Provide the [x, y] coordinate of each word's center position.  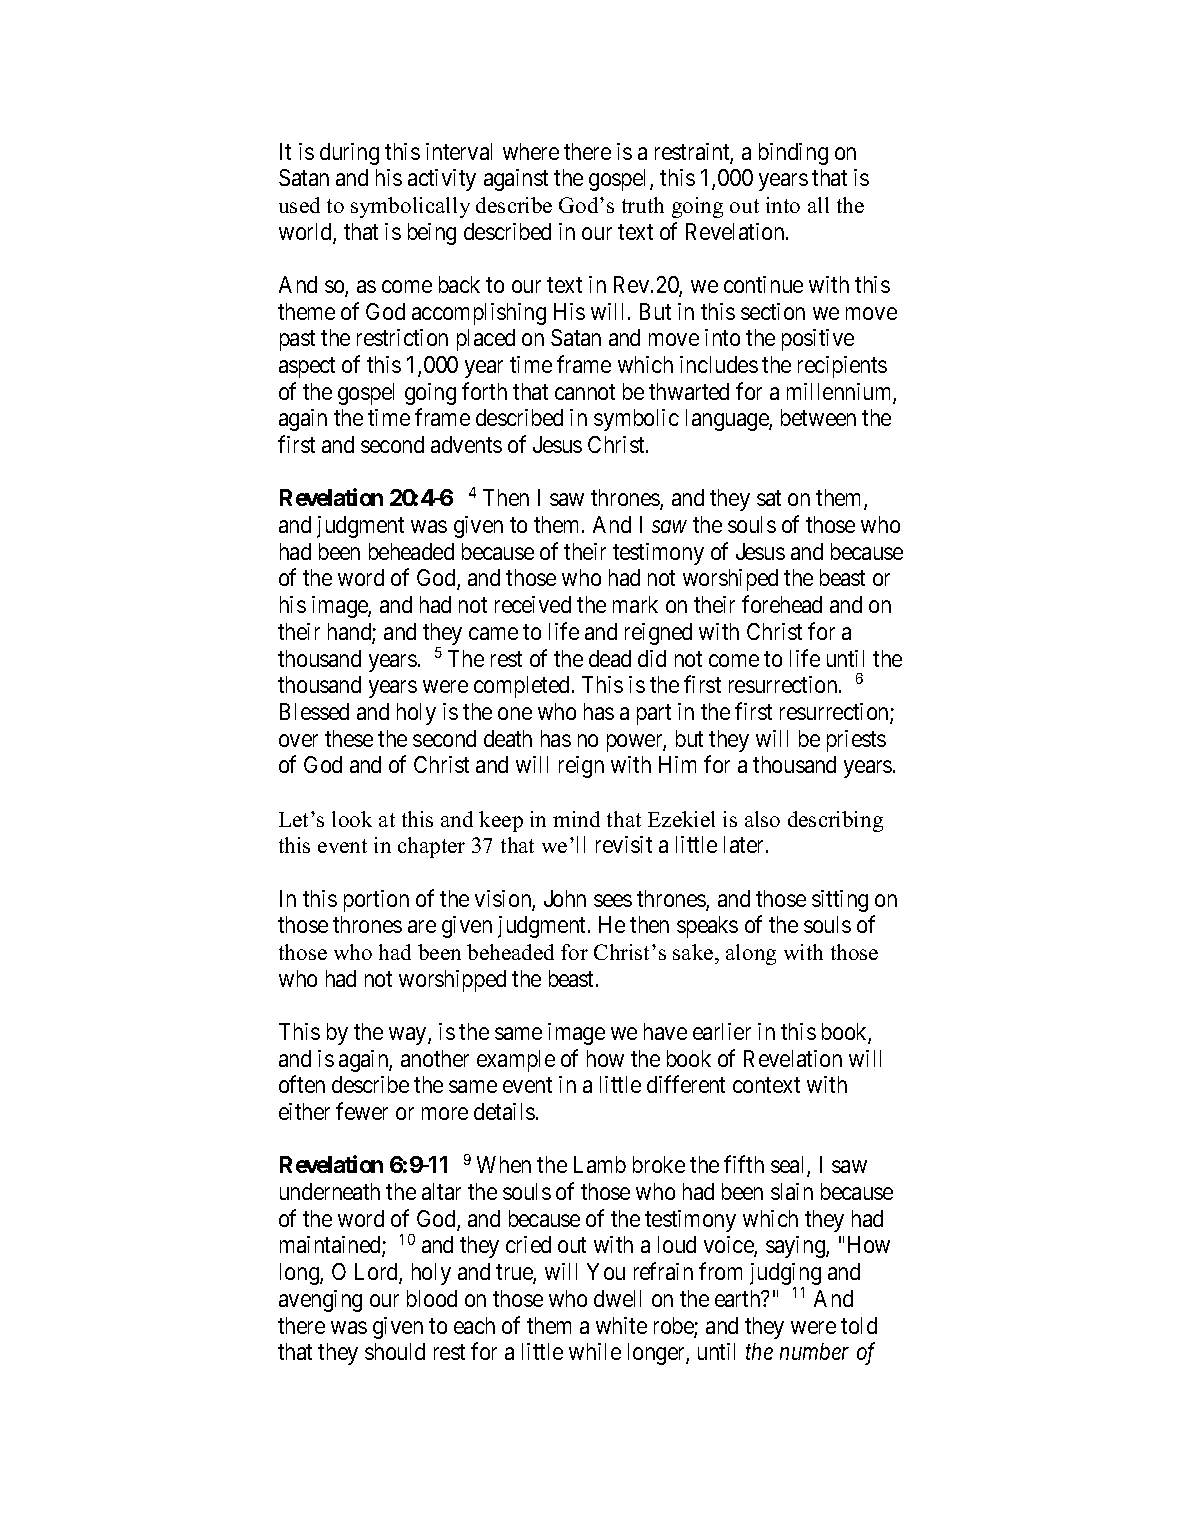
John [565, 898]
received [533, 604]
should [395, 1351]
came [493, 633]
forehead [782, 604]
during [349, 154]
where [531, 151]
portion [376, 901]
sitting [840, 901]
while [595, 1351]
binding [793, 154]
